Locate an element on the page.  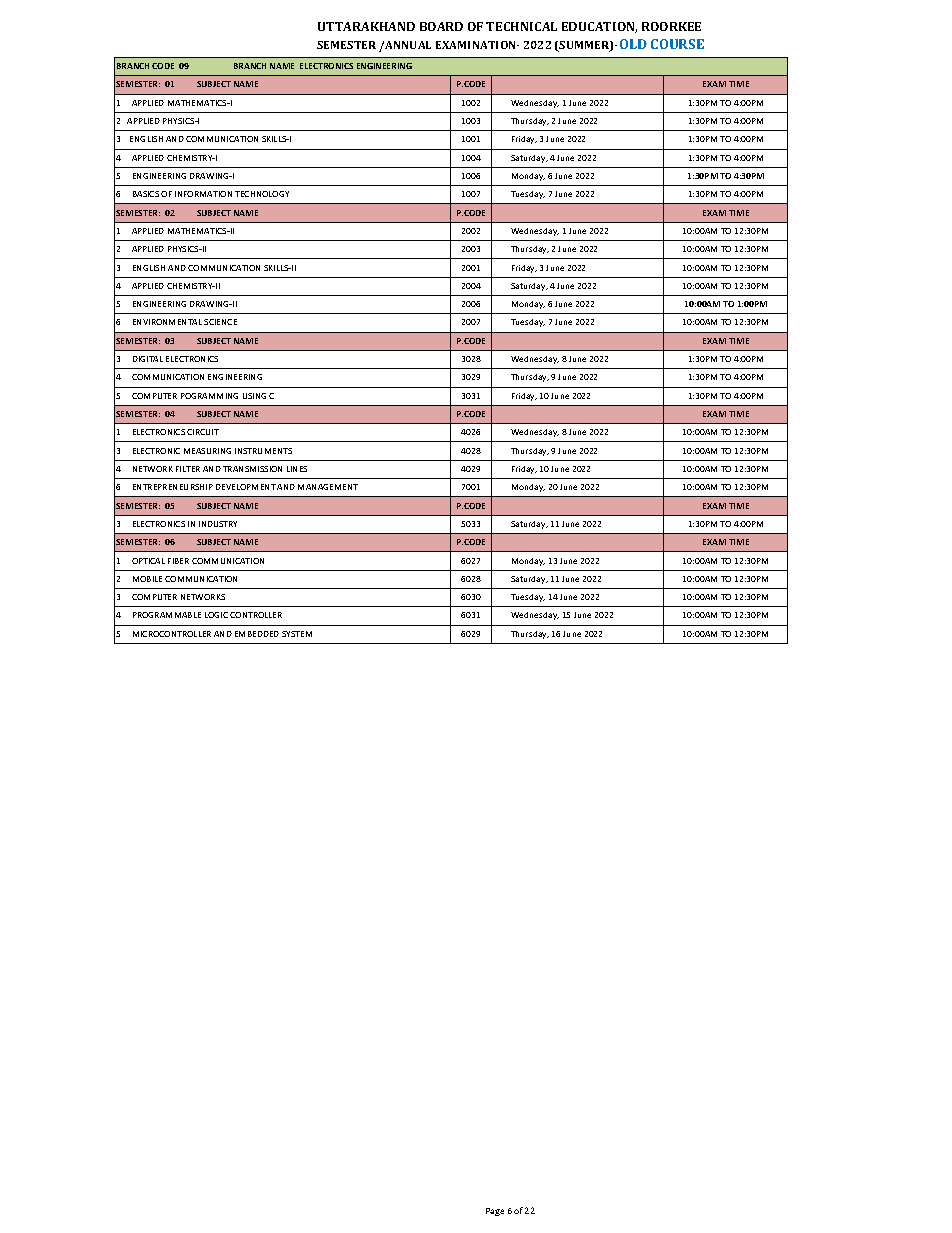
EDUCATION is located at coordinates (599, 27).
